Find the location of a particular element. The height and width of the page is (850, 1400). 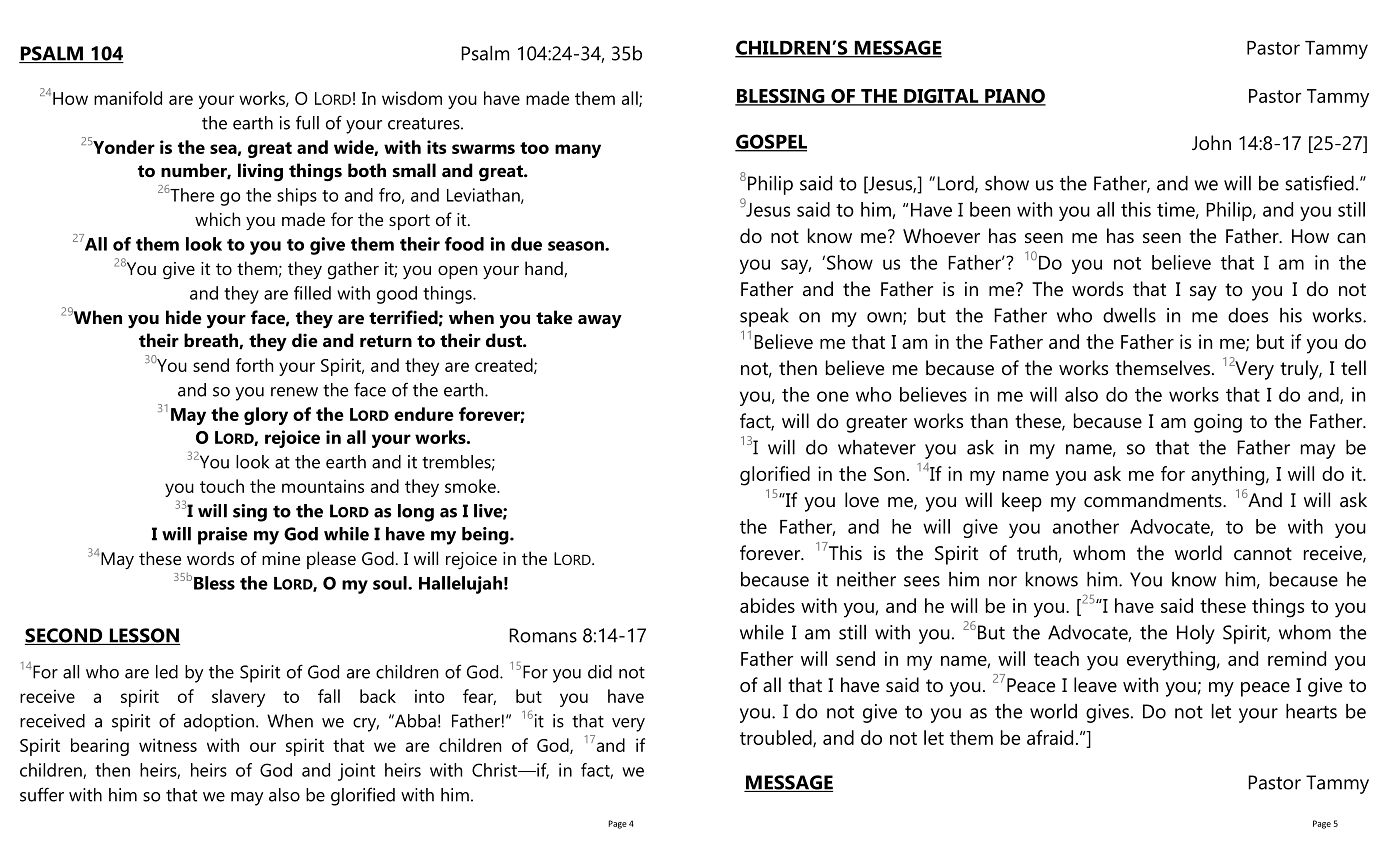

does is located at coordinates (1248, 315).
